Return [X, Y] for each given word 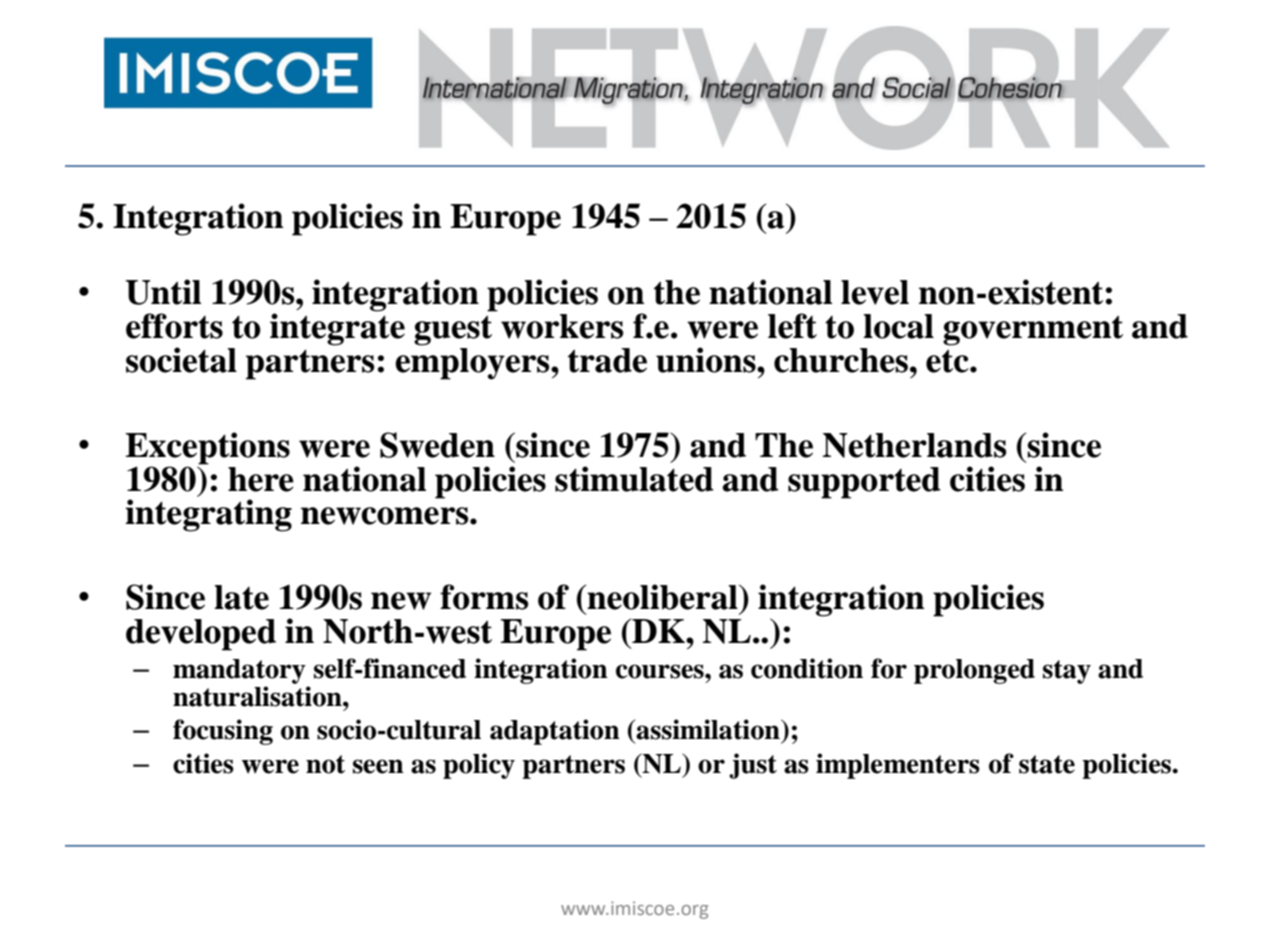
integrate [337, 328]
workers [562, 326]
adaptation [555, 732]
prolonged [974, 671]
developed [201, 635]
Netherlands [914, 445]
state [1047, 764]
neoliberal [662, 597]
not [325, 764]
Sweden [437, 445]
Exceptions [207, 448]
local [898, 326]
